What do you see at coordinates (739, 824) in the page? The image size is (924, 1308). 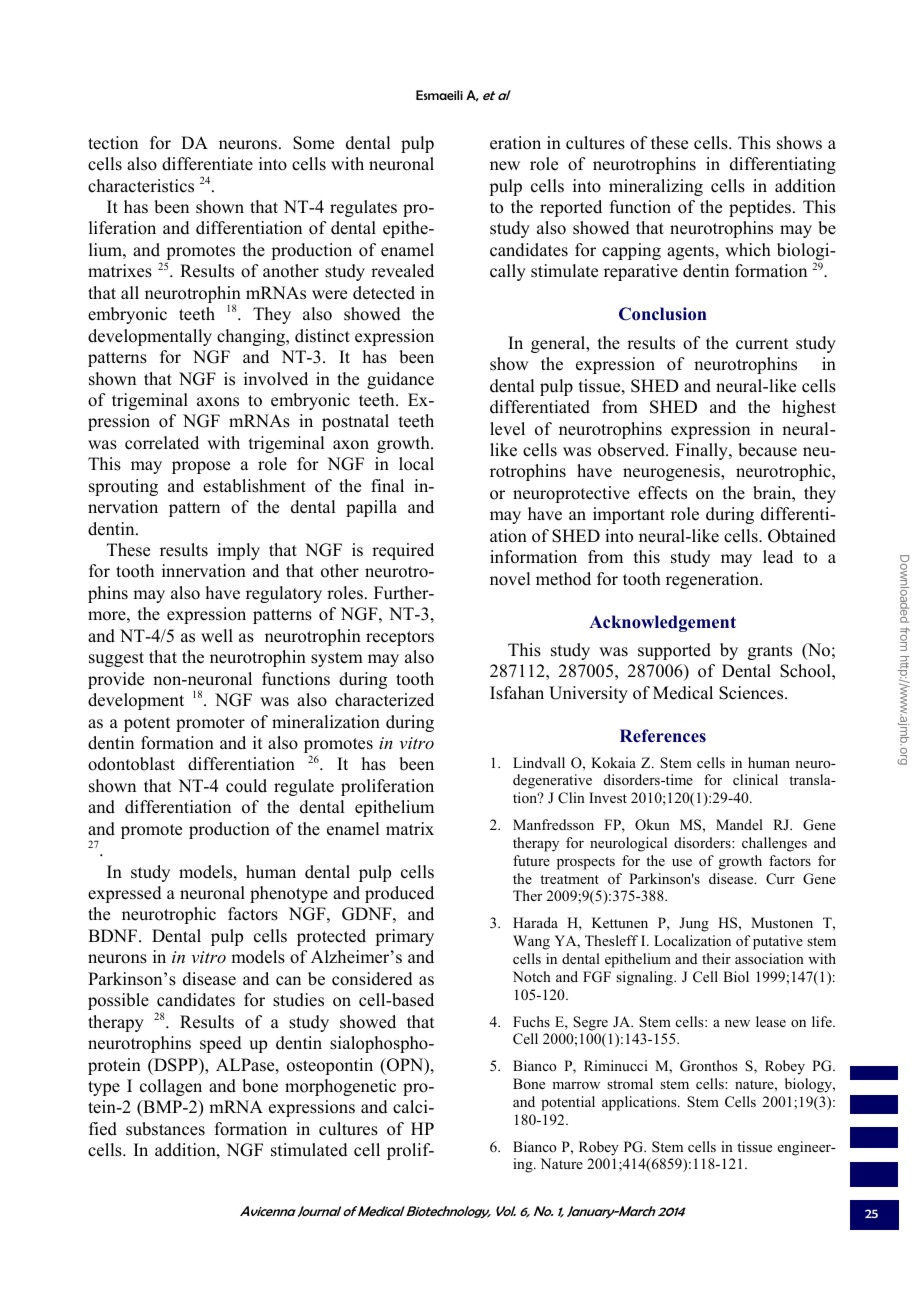 I see `Mandel` at bounding box center [739, 824].
